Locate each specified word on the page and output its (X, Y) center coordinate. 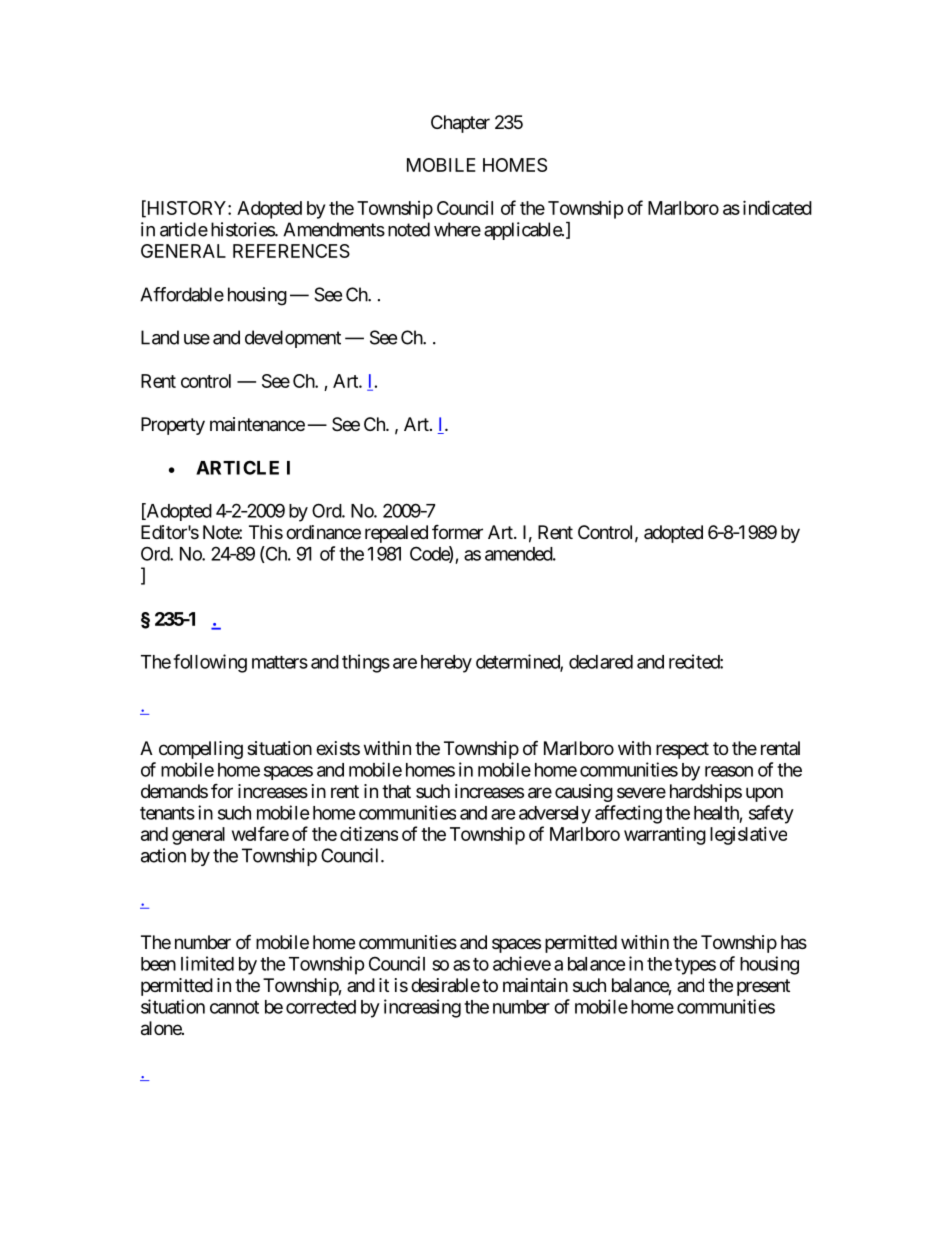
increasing (422, 1008)
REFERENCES (291, 251)
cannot (234, 1007)
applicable (523, 231)
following (210, 663)
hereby (446, 664)
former (457, 531)
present (763, 987)
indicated (777, 207)
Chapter (460, 124)
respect (682, 750)
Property (173, 426)
